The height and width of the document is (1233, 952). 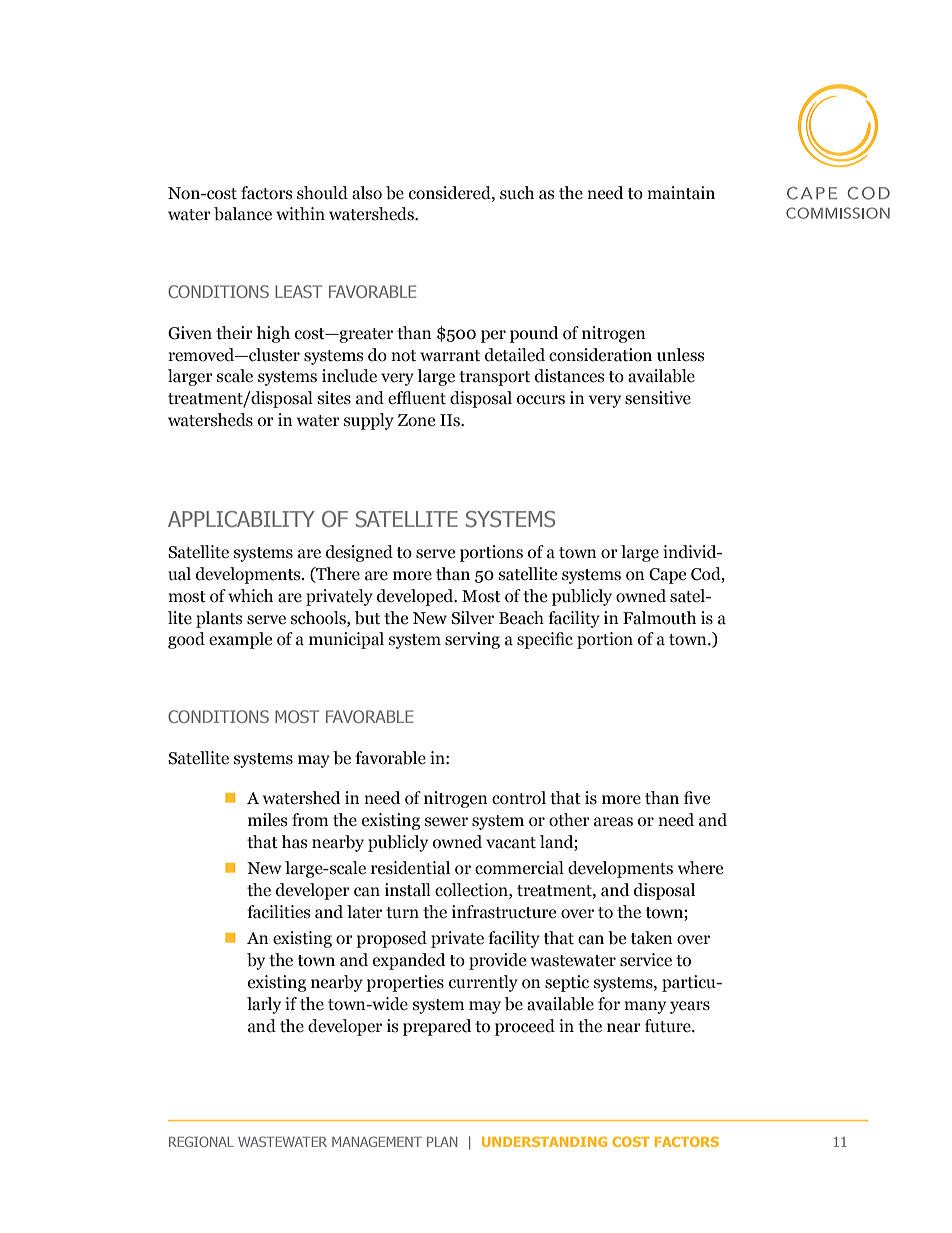 What do you see at coordinates (241, 519) in the document?
I see `APPLICABILITY` at bounding box center [241, 519].
